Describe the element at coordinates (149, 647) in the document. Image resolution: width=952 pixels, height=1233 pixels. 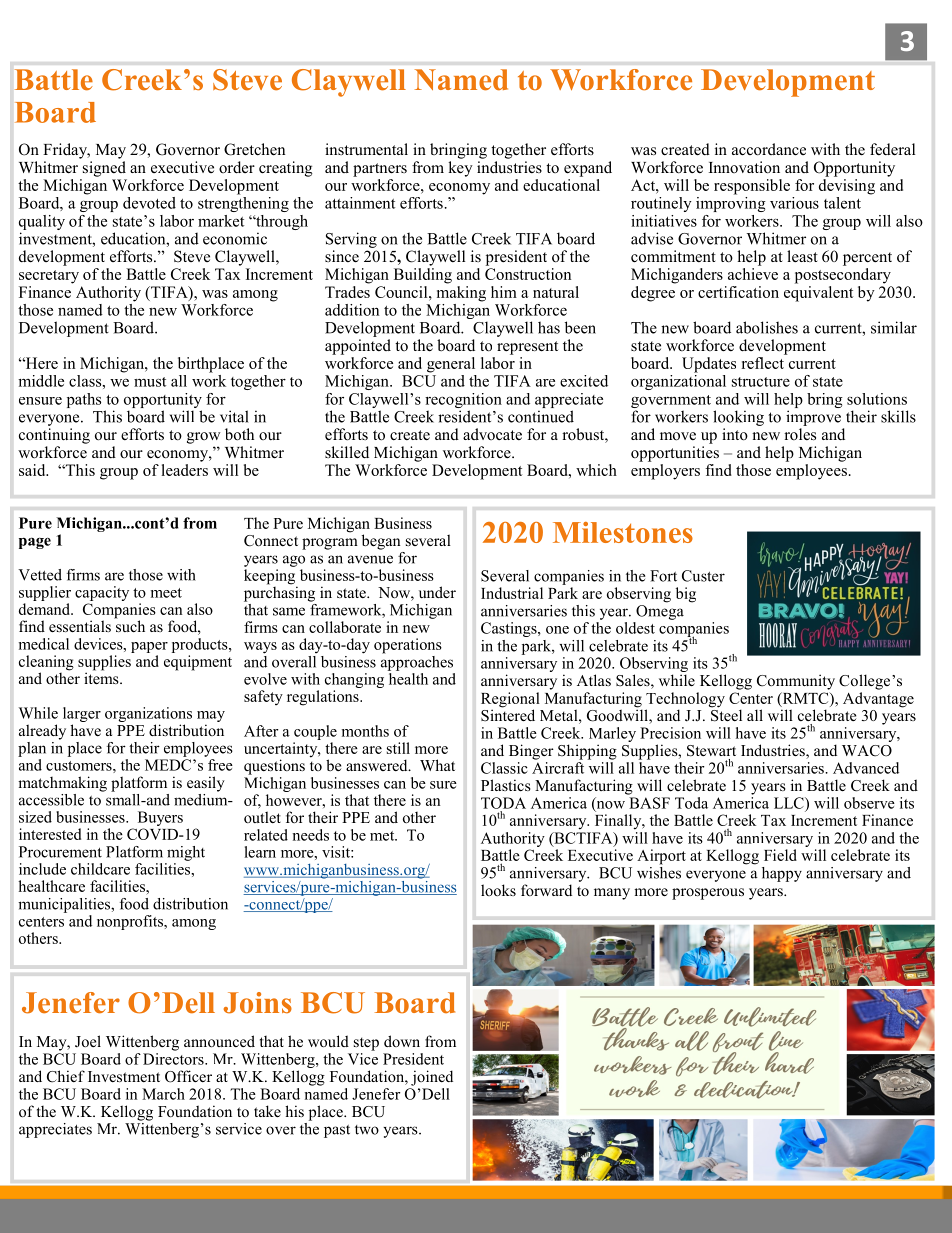
I see `paper` at that location.
